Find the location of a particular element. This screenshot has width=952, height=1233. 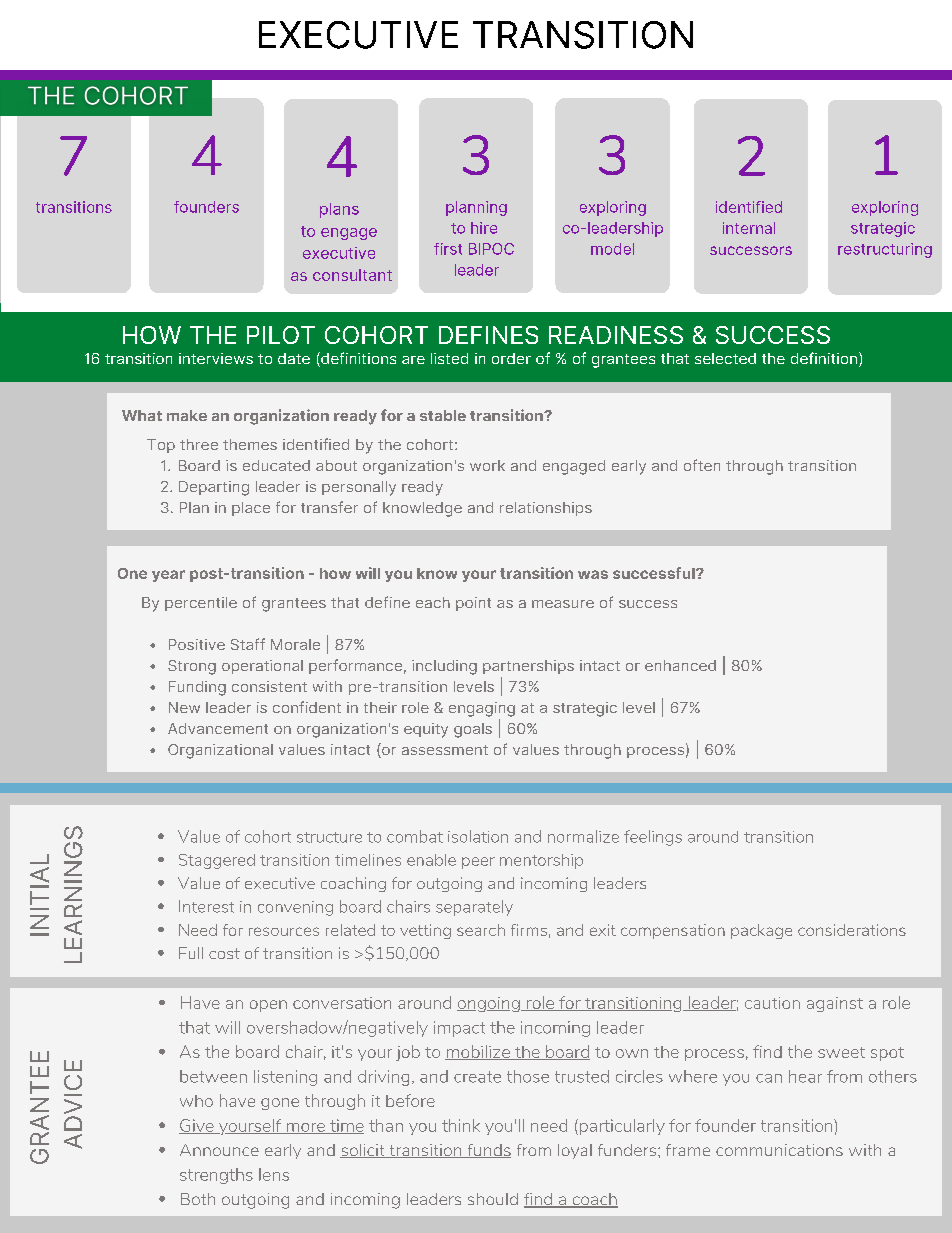

strengths is located at coordinates (216, 1176).
